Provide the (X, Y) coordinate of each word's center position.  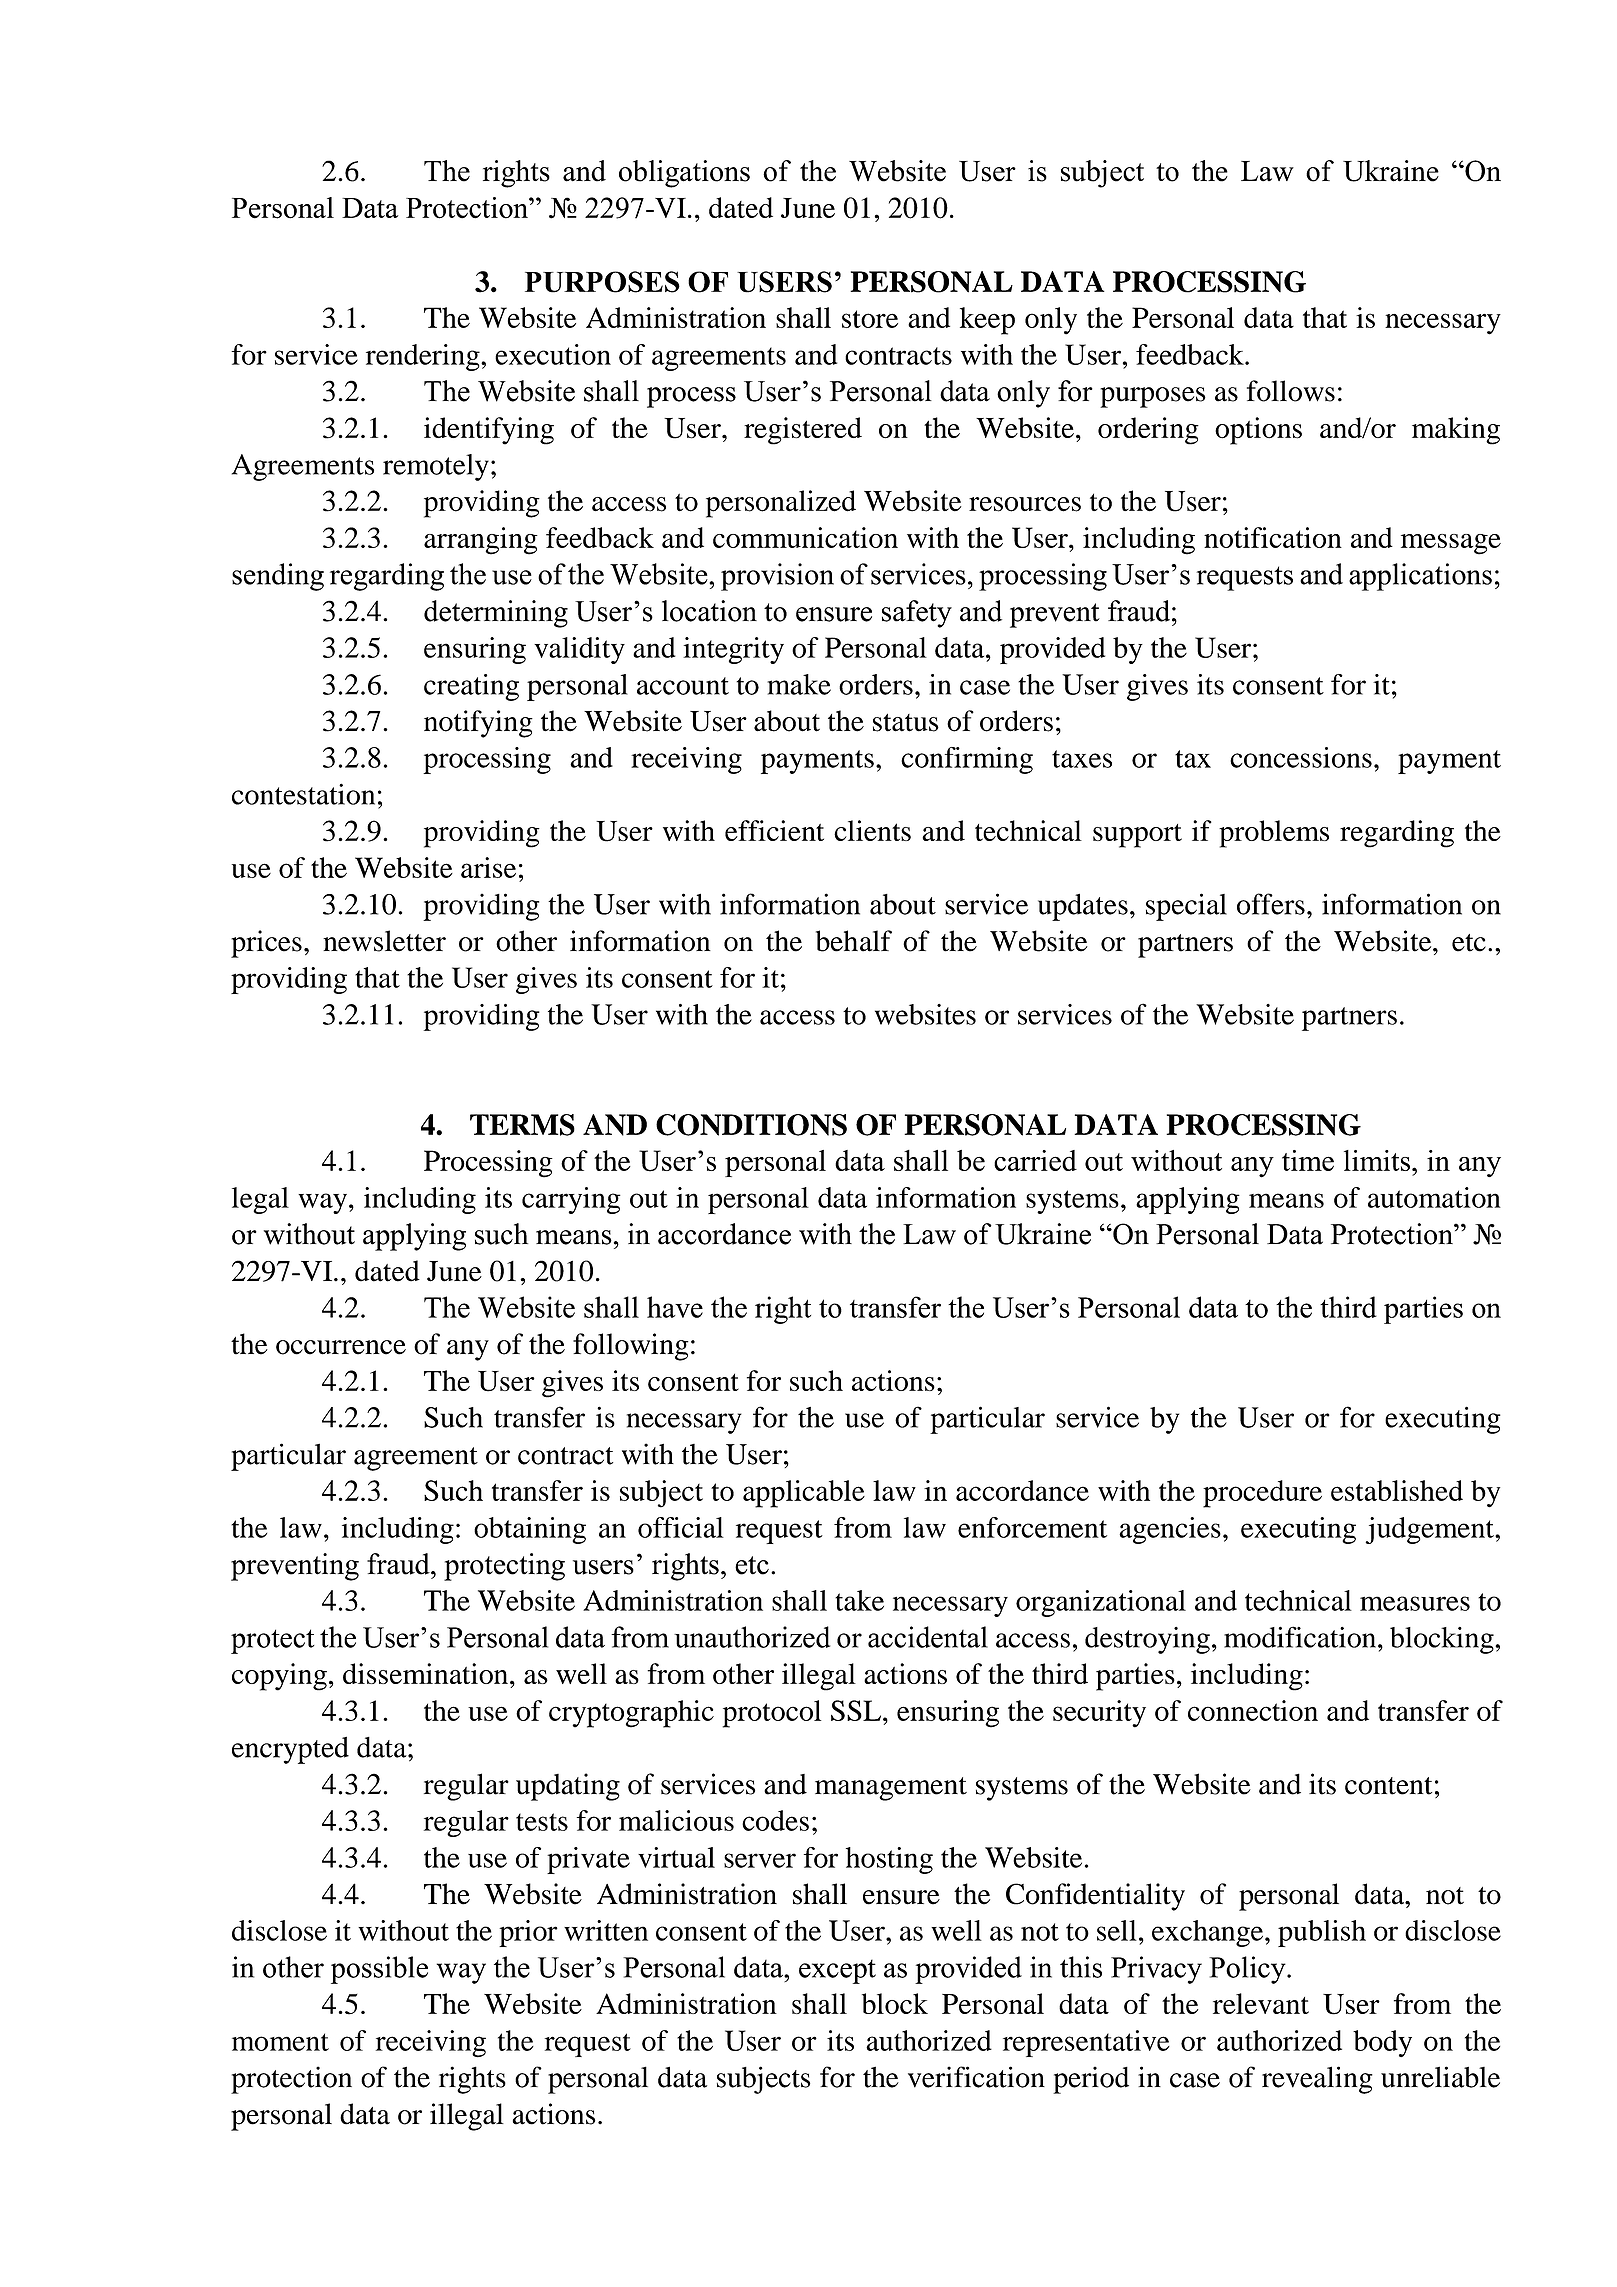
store (870, 319)
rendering (424, 357)
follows (1291, 391)
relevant (1261, 2003)
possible (379, 1970)
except (837, 1971)
